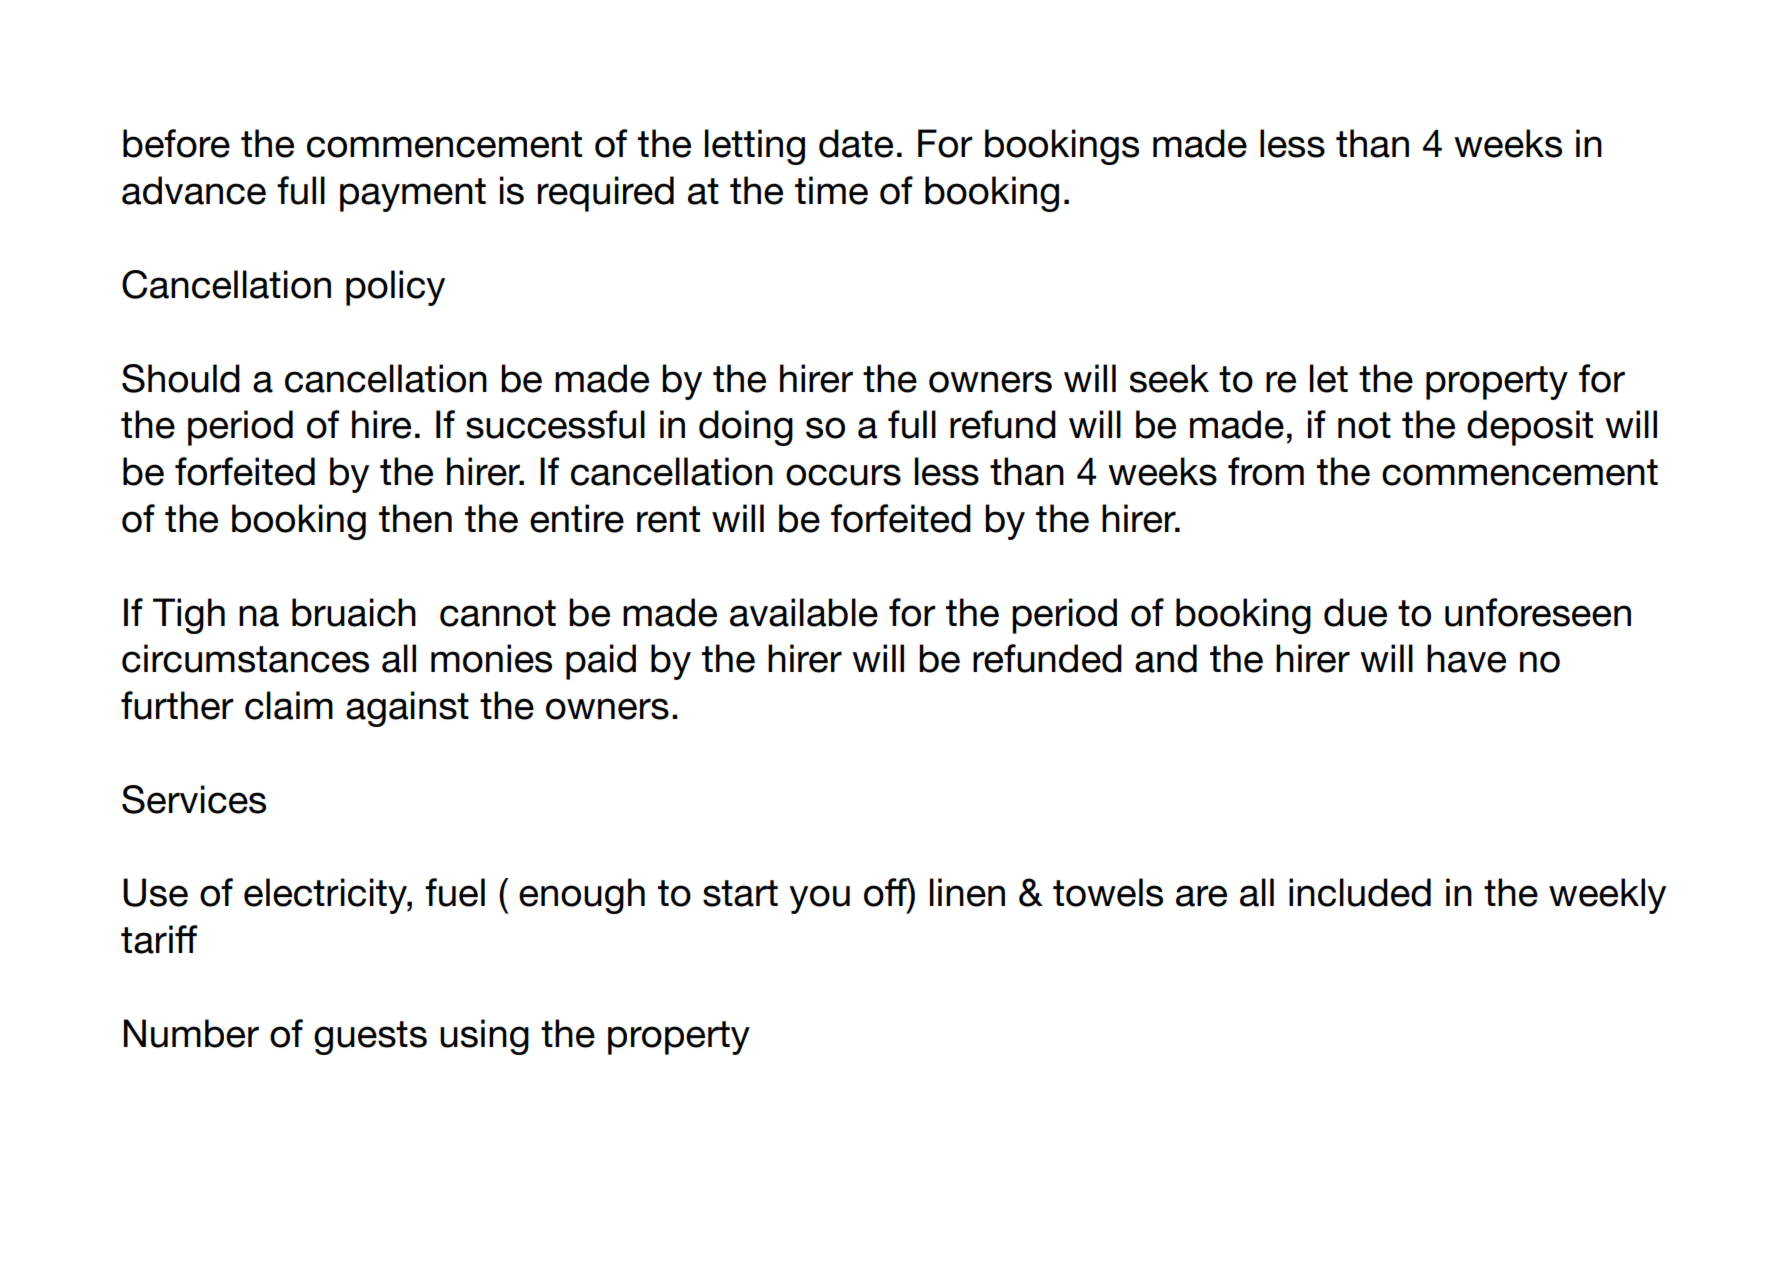 This page has height=1266, width=1792. What do you see at coordinates (831, 190) in the page?
I see `time` at bounding box center [831, 190].
